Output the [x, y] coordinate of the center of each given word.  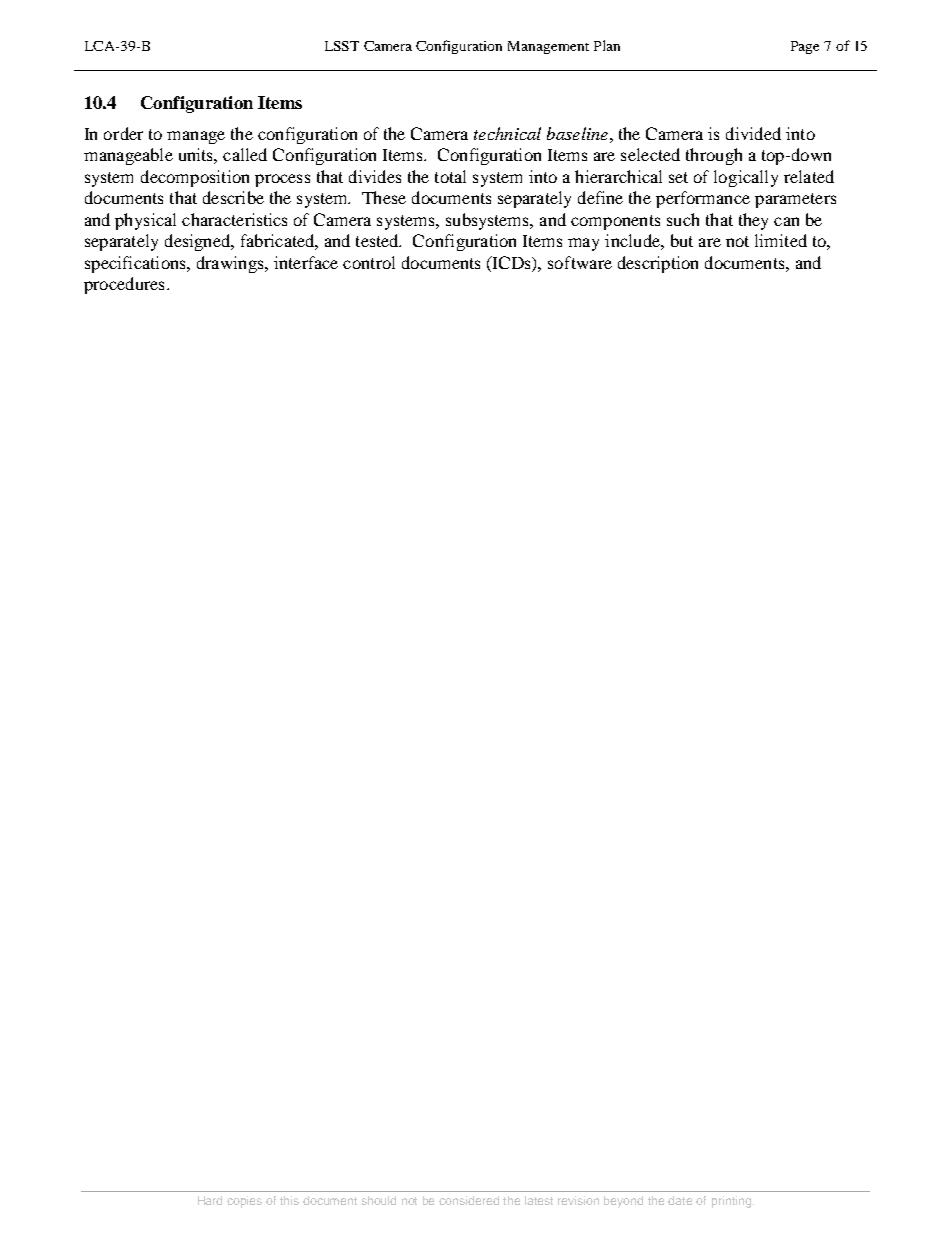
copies [244, 1202]
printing [731, 1202]
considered [469, 1200]
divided [753, 133]
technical [507, 133]
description [658, 264]
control [369, 262]
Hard [210, 1200]
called [245, 154]
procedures [124, 285]
